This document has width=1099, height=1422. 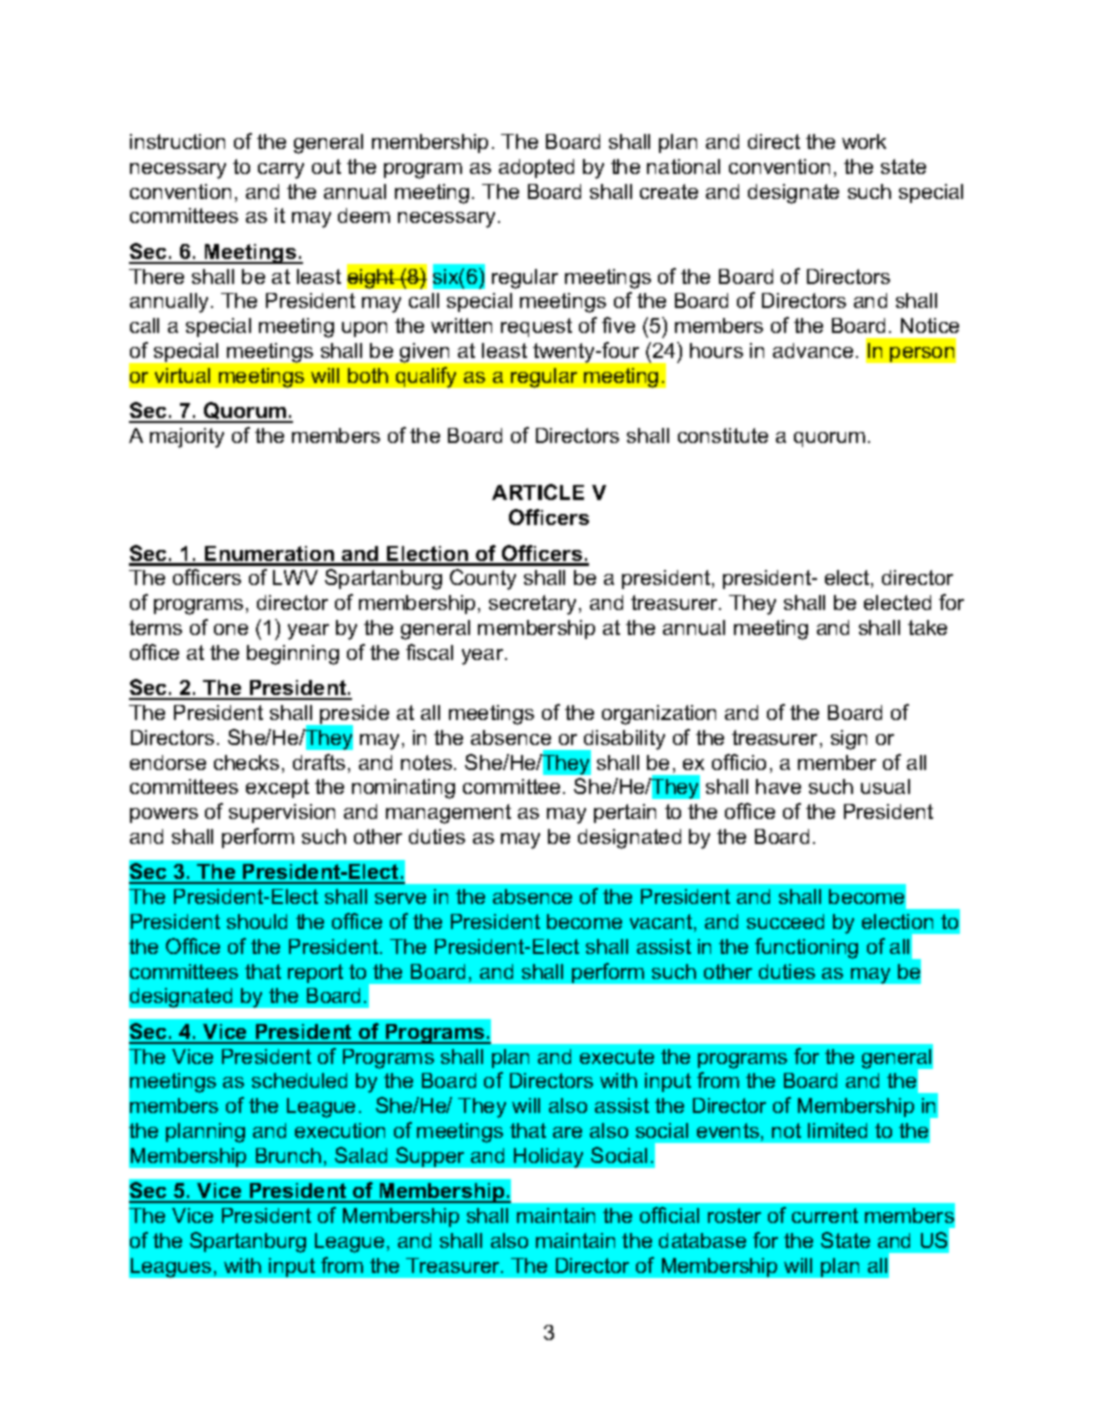 I want to click on adopted, so click(x=536, y=168).
